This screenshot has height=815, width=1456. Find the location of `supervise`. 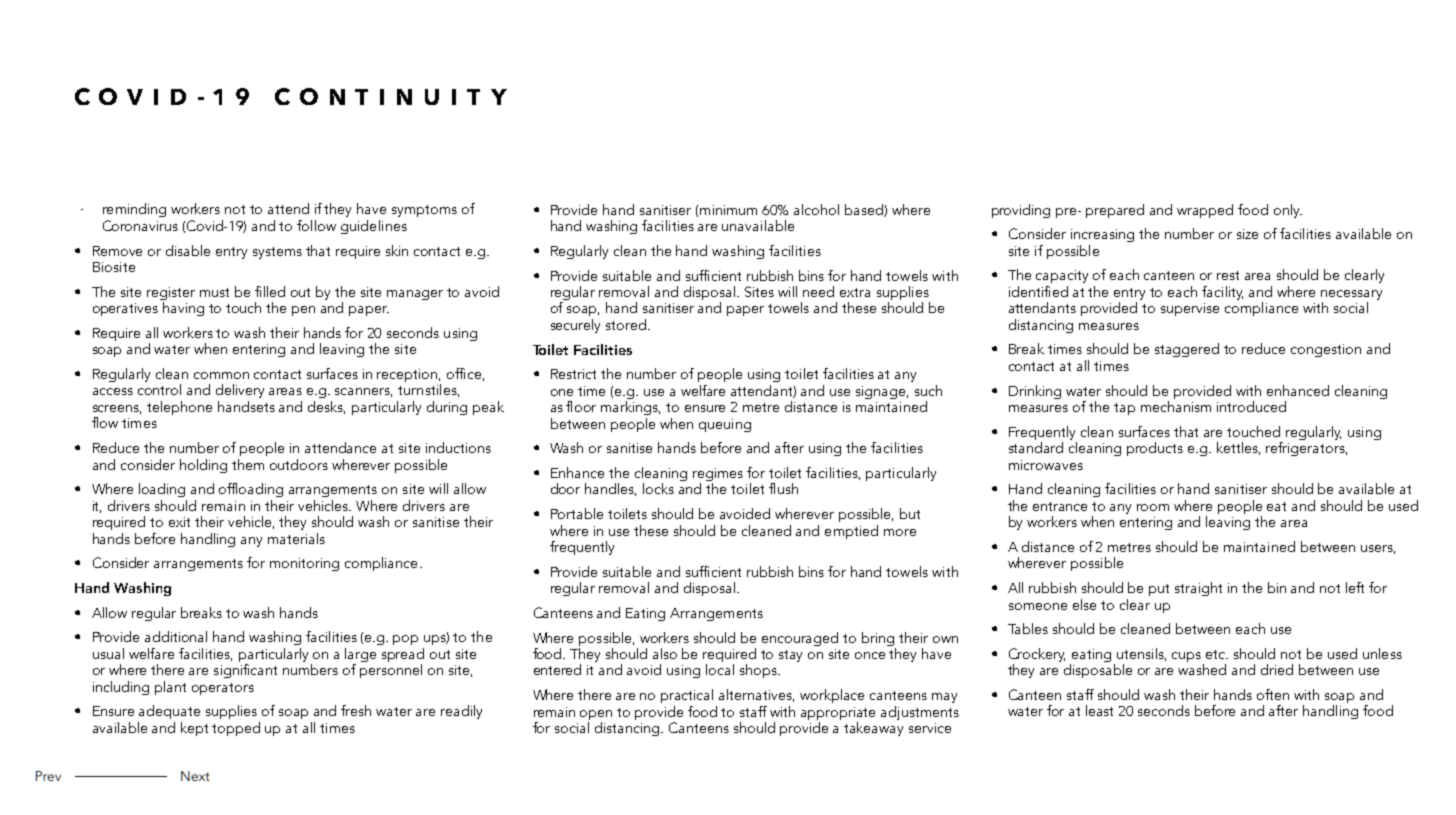

supervise is located at coordinates (1190, 309).
